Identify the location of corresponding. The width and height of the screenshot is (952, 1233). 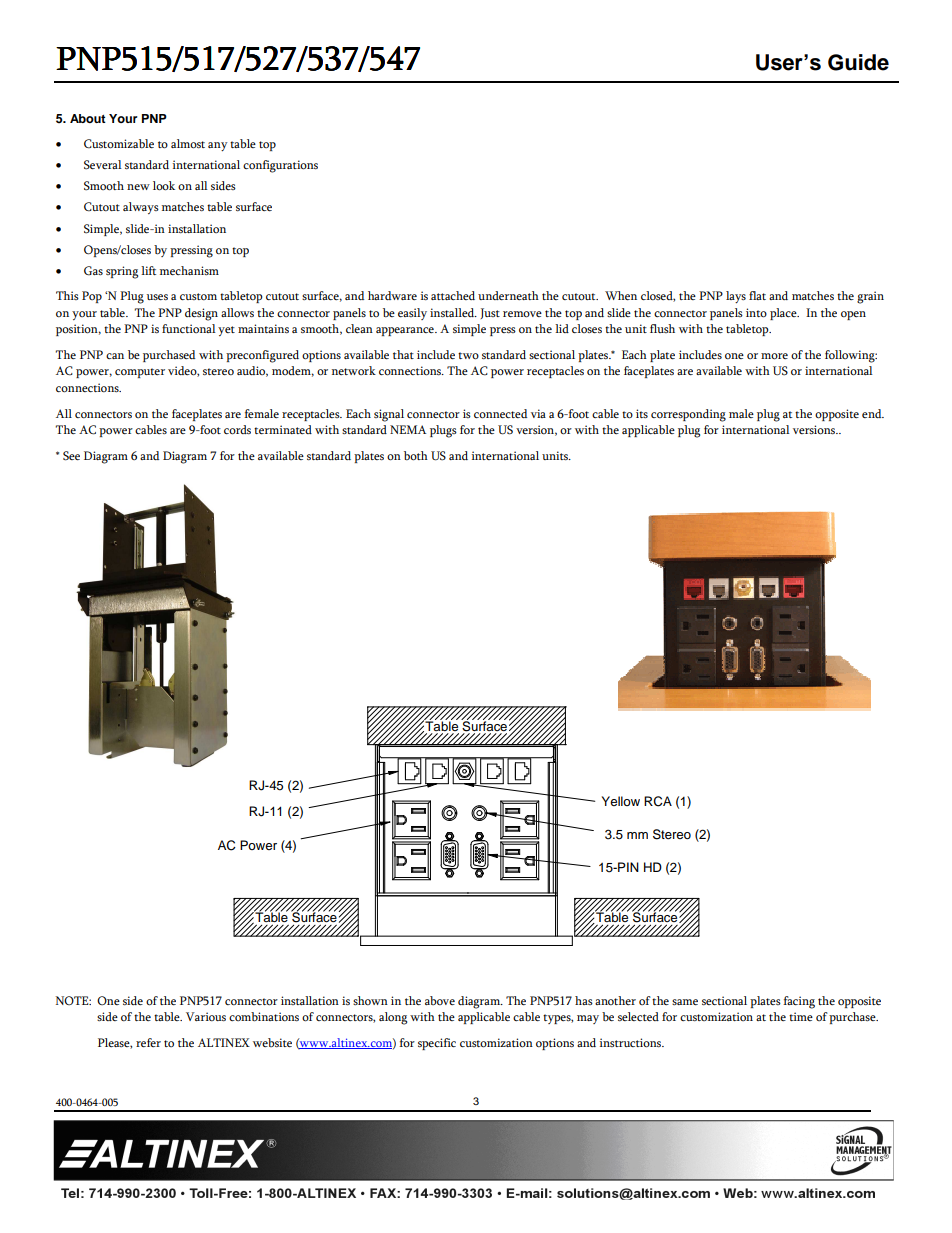
(688, 415).
